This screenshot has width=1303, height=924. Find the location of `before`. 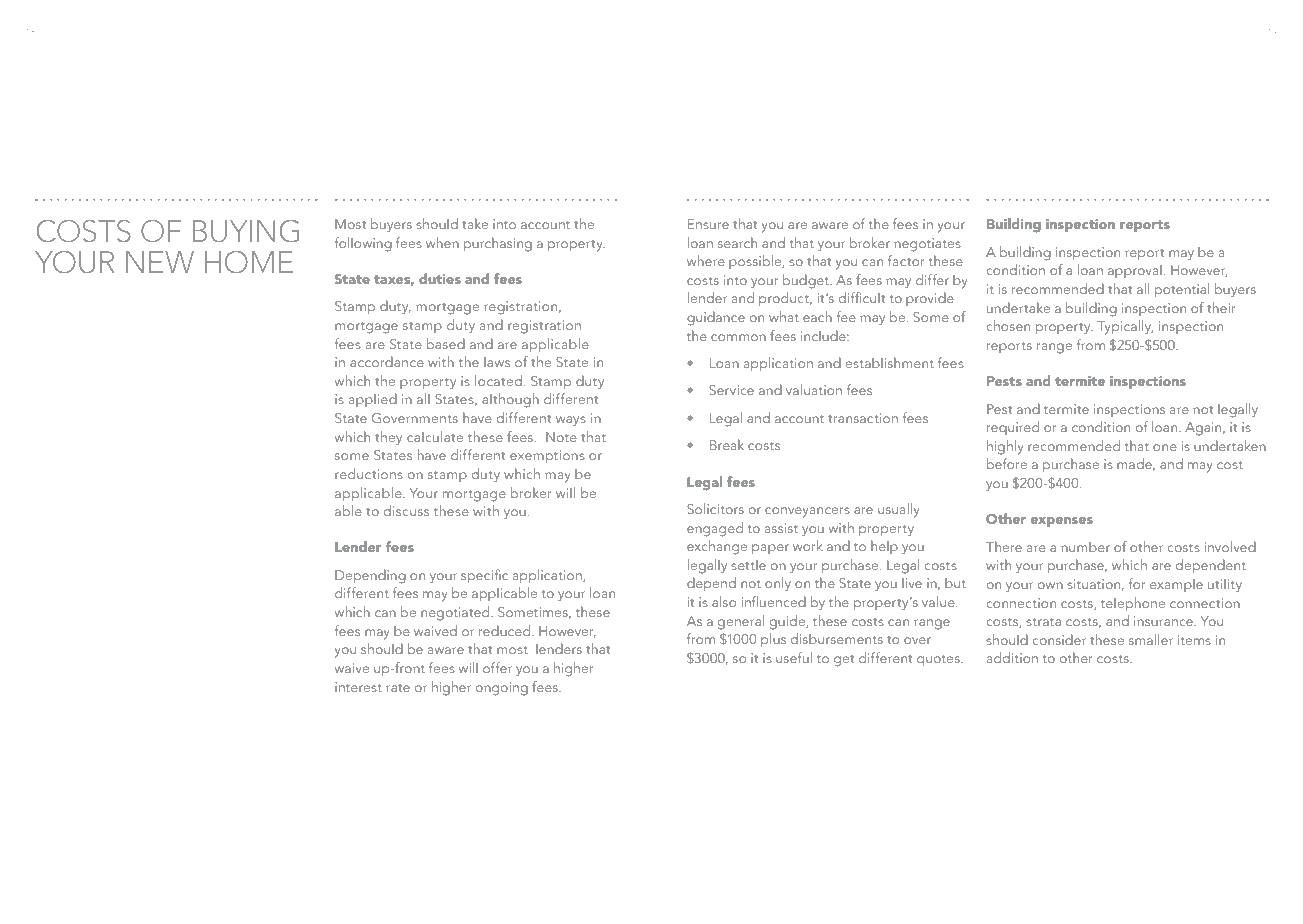

before is located at coordinates (1007, 463).
